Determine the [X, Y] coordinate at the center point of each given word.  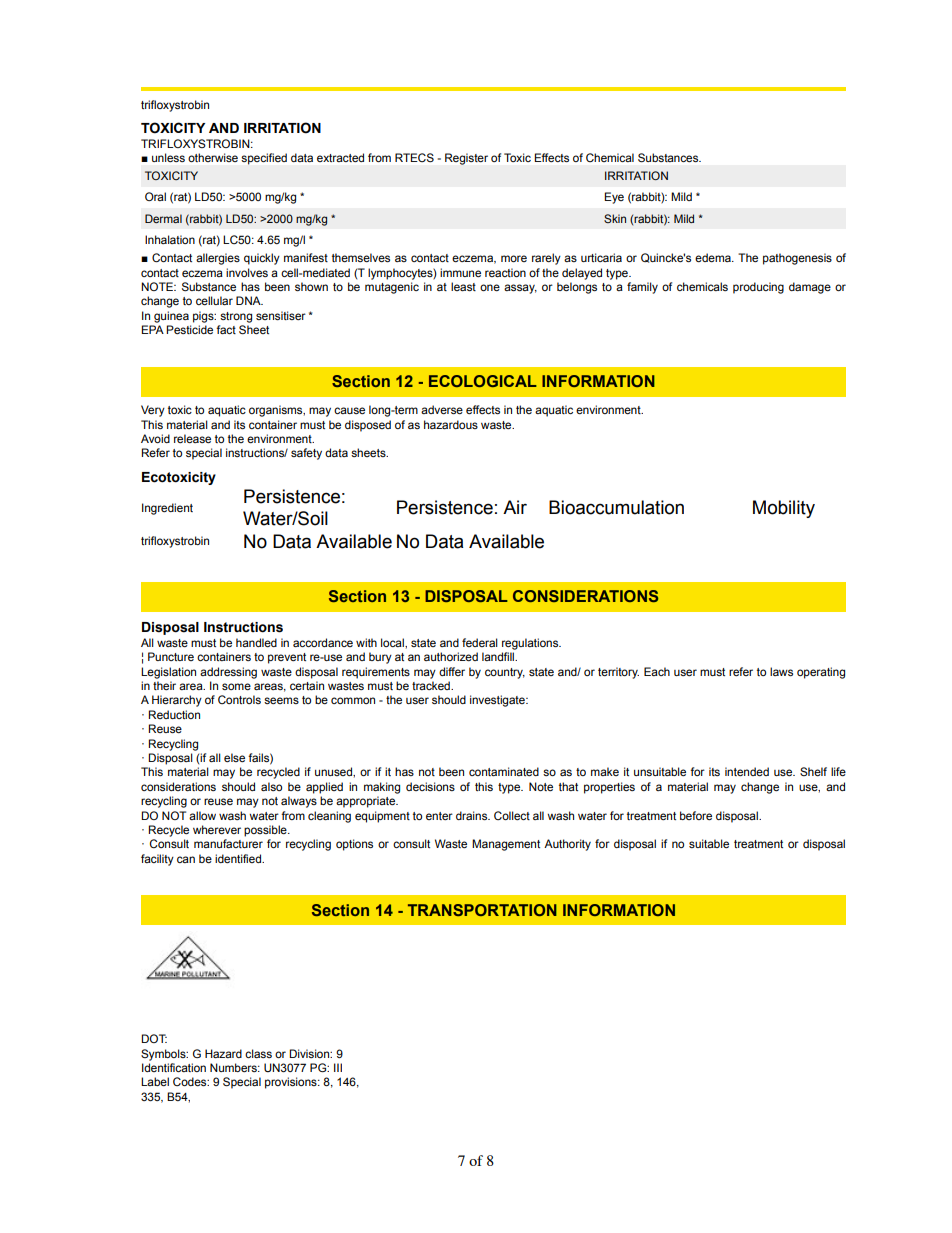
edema [714, 257]
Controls [239, 699]
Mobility [784, 509]
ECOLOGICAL [483, 381]
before [696, 815]
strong [236, 317]
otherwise [213, 157]
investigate [498, 701]
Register [466, 159]
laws [781, 671]
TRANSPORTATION [482, 910]
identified [239, 858]
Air [515, 507]
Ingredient [167, 509]
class [258, 1053]
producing [758, 288]
